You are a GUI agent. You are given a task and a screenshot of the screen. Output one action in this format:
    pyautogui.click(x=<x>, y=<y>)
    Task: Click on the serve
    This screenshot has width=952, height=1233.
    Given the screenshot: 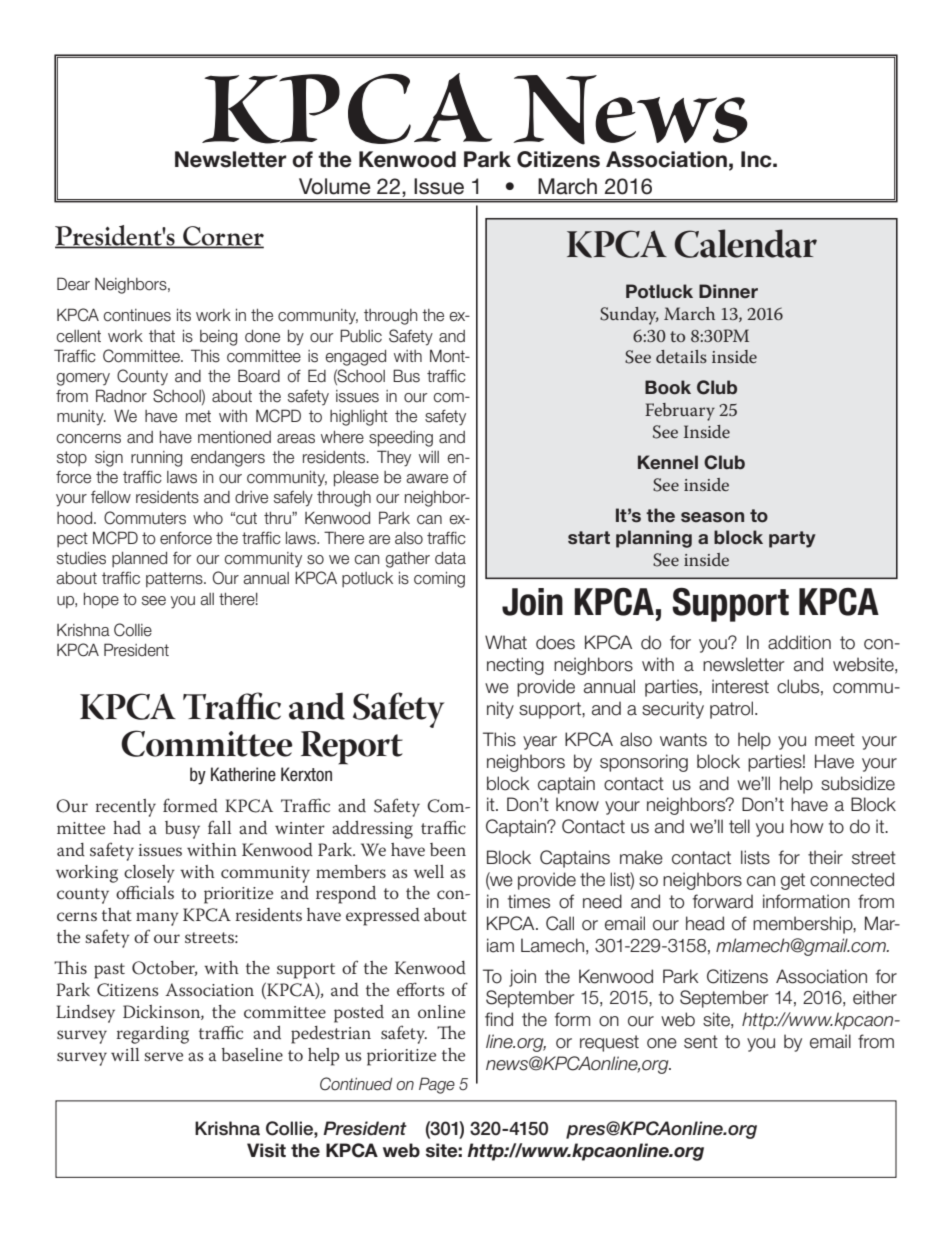 What is the action you would take?
    pyautogui.click(x=163, y=1056)
